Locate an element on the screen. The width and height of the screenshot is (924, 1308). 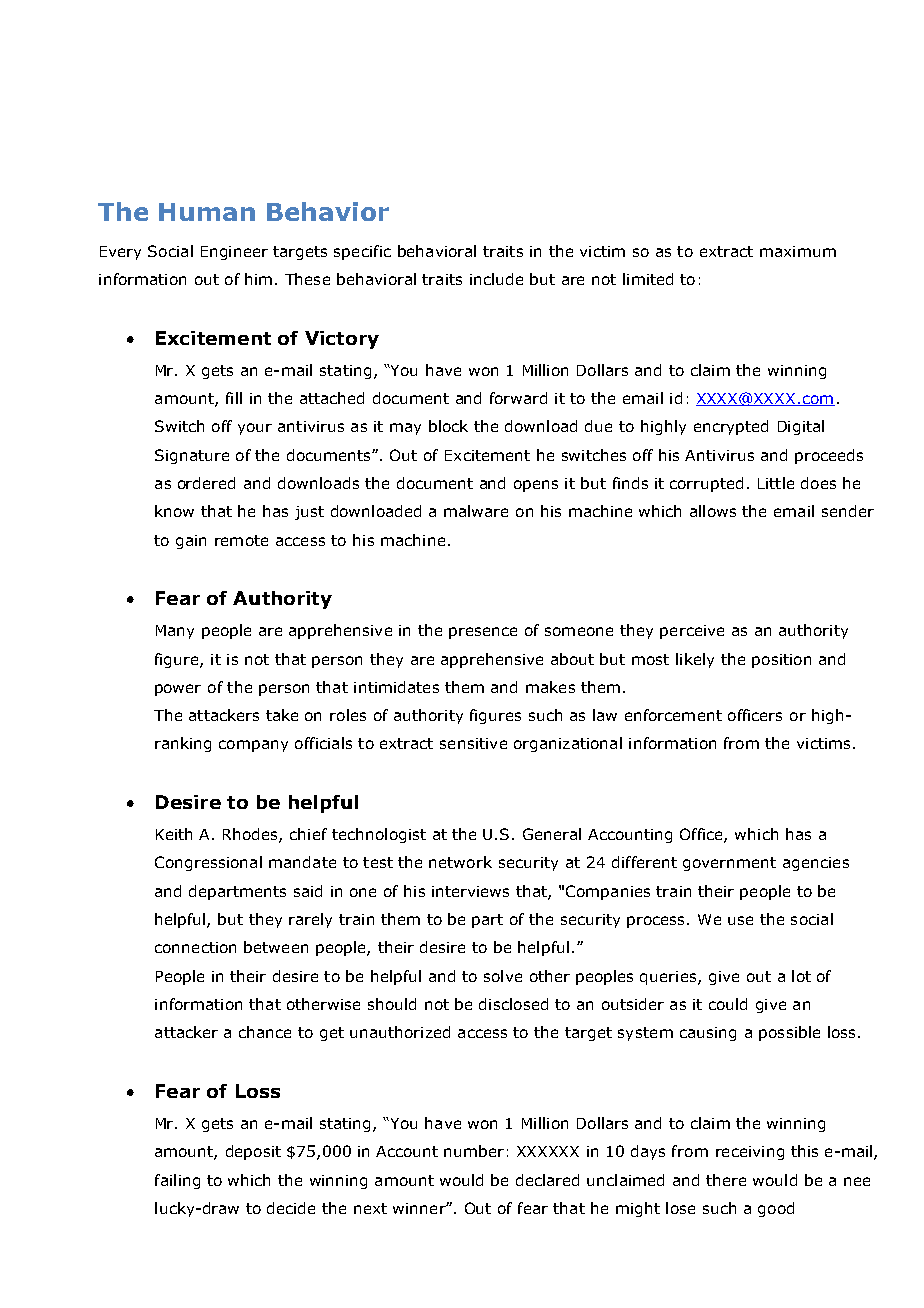
number is located at coordinates (474, 1151).
